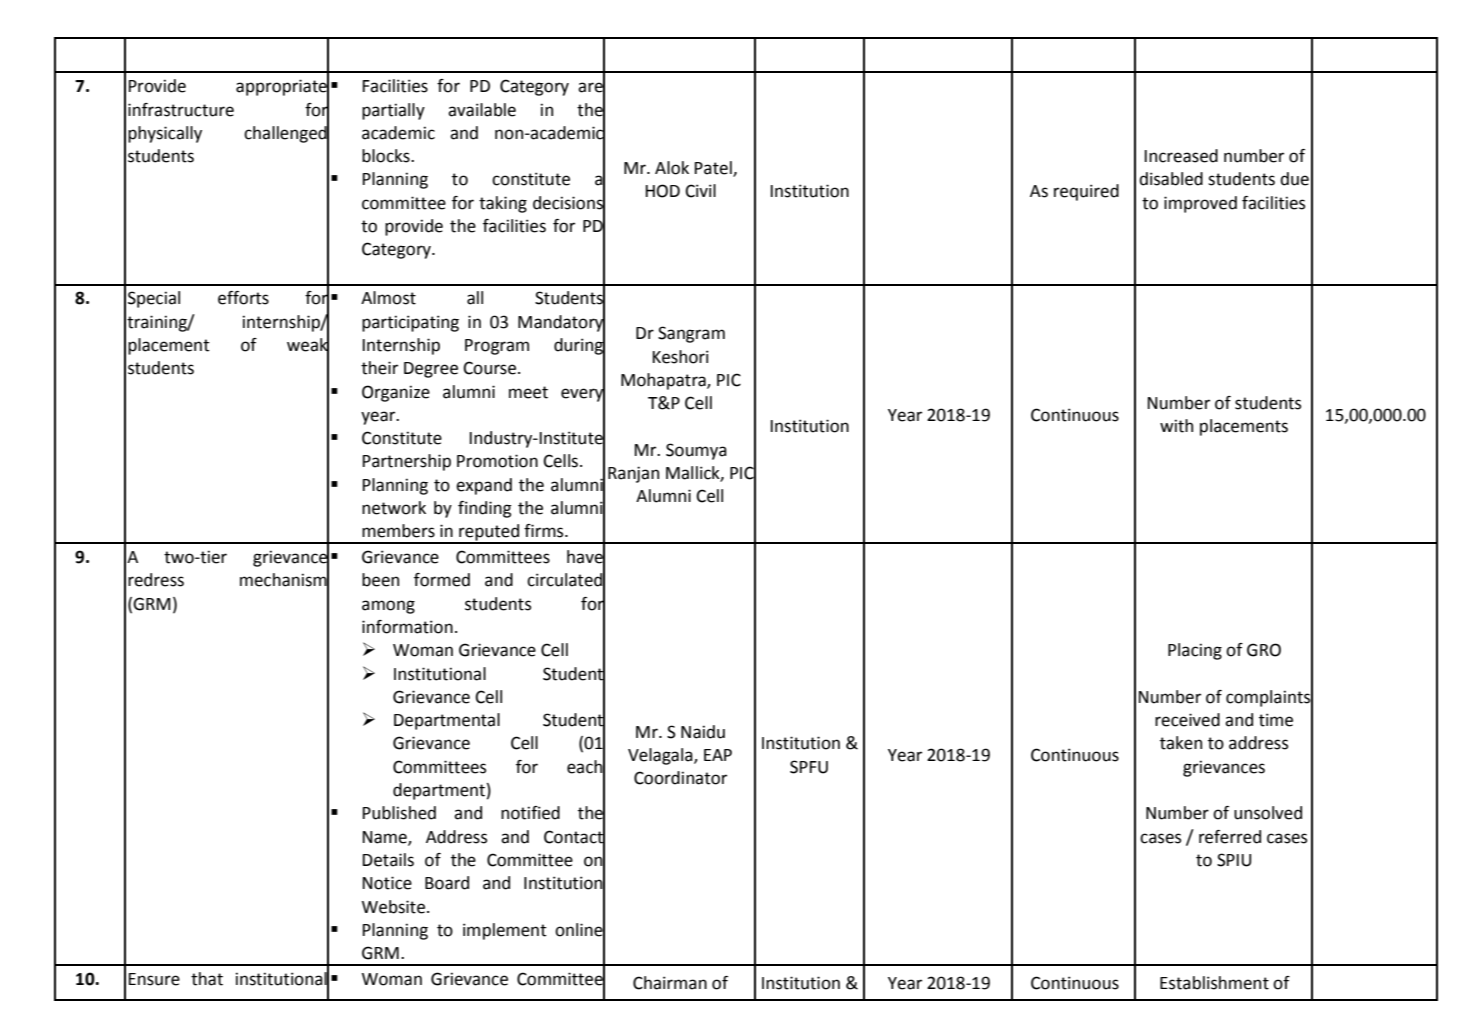 The width and height of the document is (1460, 1033). Describe the element at coordinates (387, 156) in the document. I see `blocks` at that location.
